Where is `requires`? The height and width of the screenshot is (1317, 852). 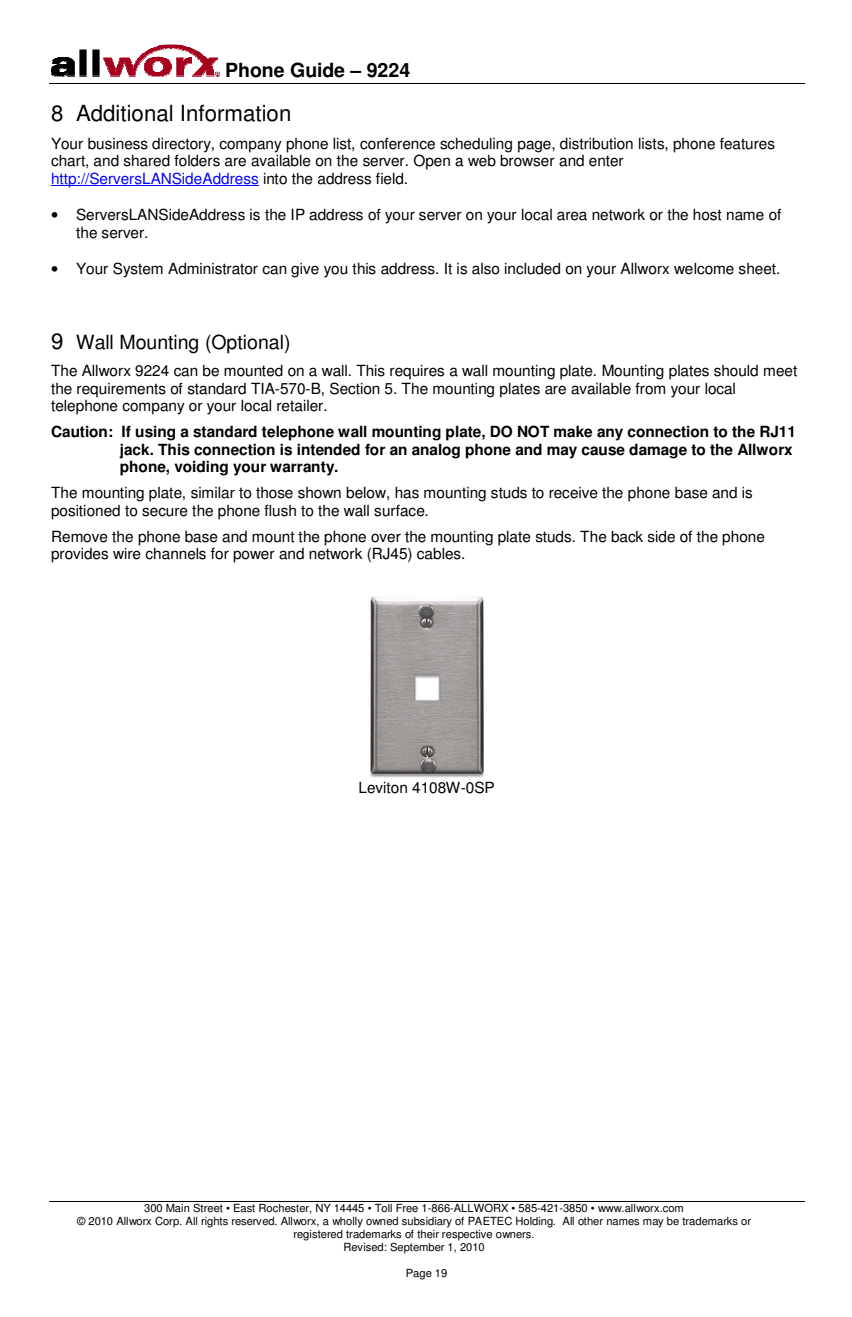 requires is located at coordinates (417, 372).
